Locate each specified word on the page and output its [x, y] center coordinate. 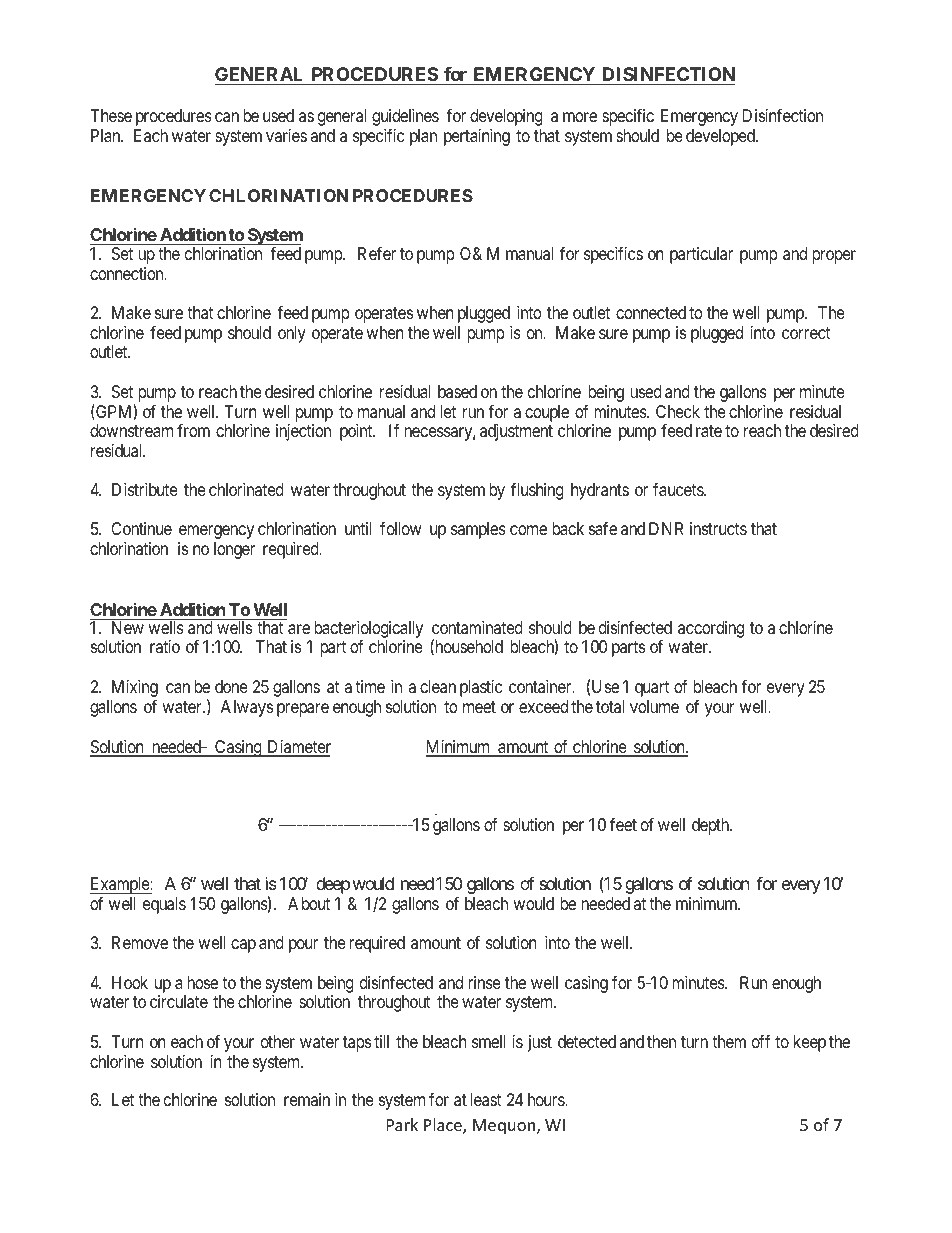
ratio [165, 647]
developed [721, 137]
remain [307, 1100]
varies [286, 136]
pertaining [477, 137]
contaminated [477, 628]
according [711, 629]
